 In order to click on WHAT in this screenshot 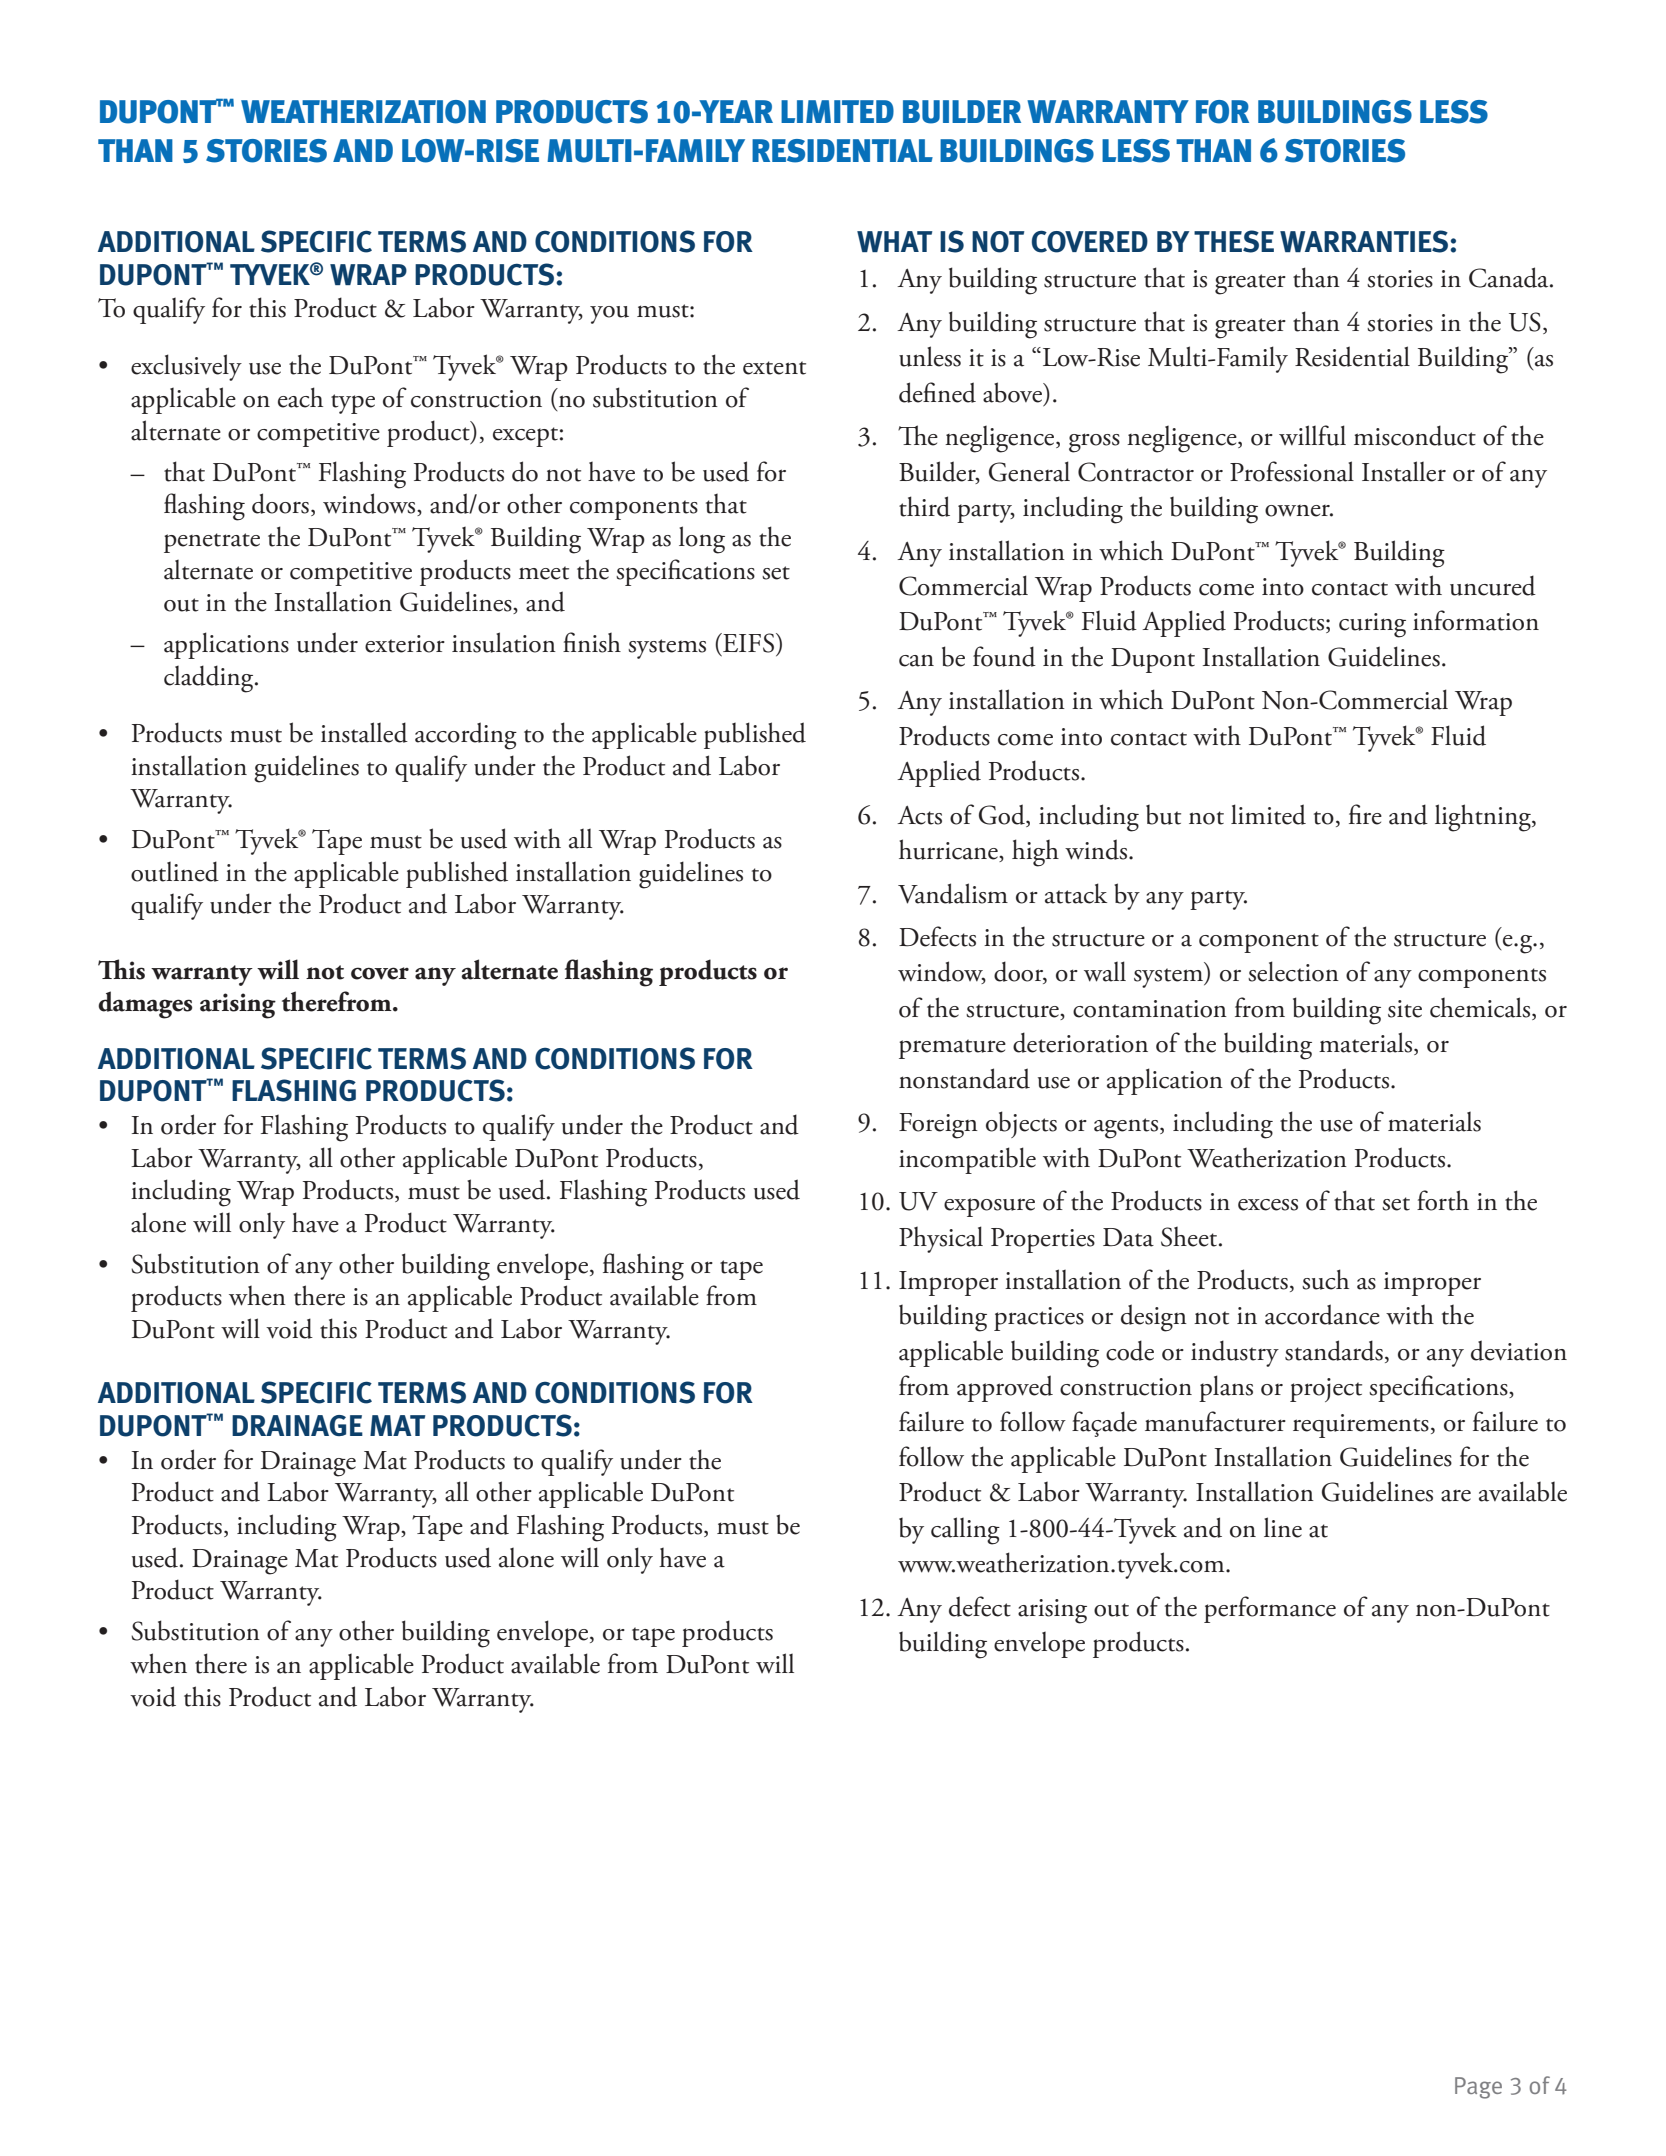, I will do `click(894, 241)`.
